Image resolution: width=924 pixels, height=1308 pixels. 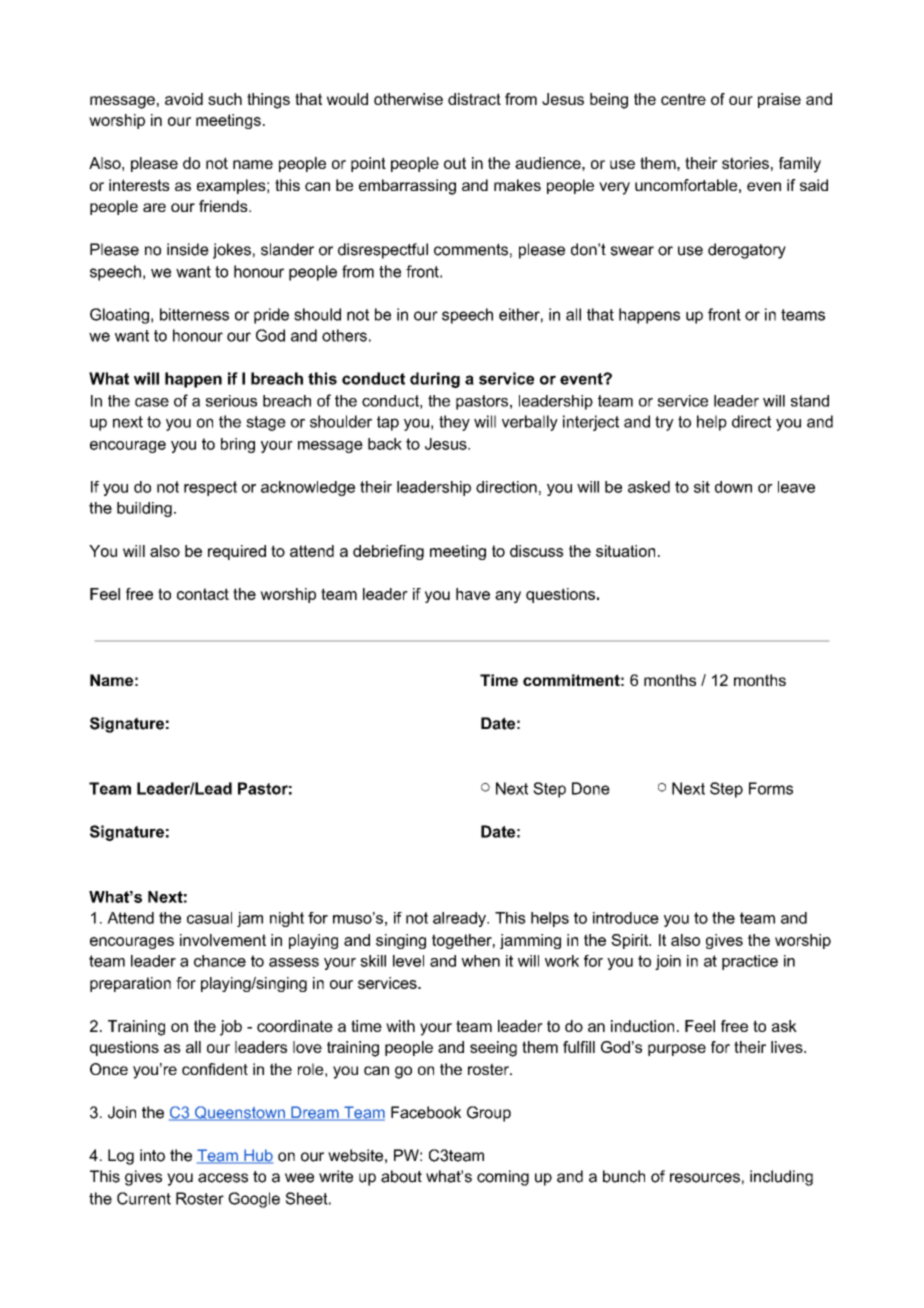 I want to click on resources, so click(x=705, y=1178).
